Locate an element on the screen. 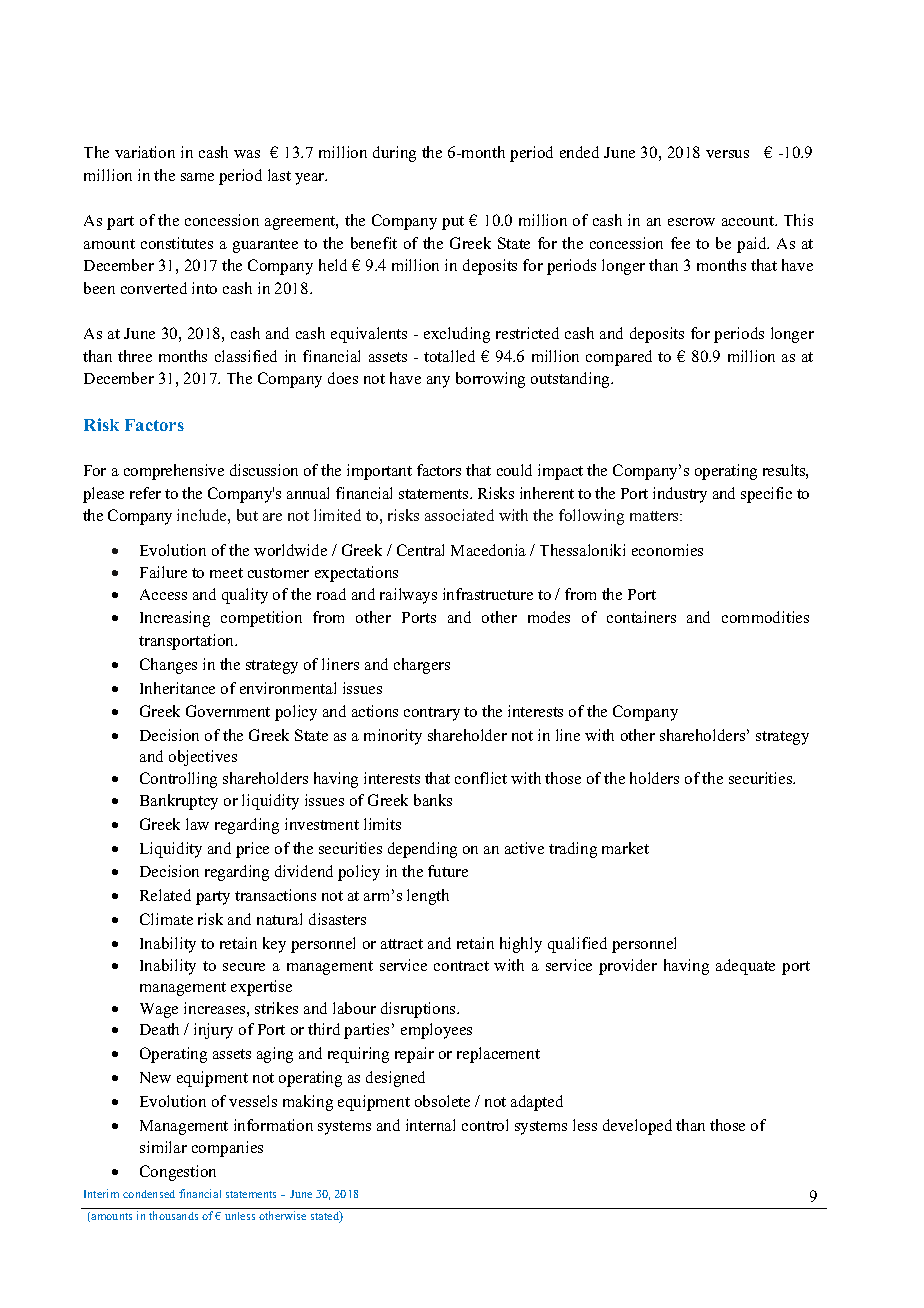 Image resolution: width=924 pixels, height=1308 pixels. versus is located at coordinates (727, 154).
